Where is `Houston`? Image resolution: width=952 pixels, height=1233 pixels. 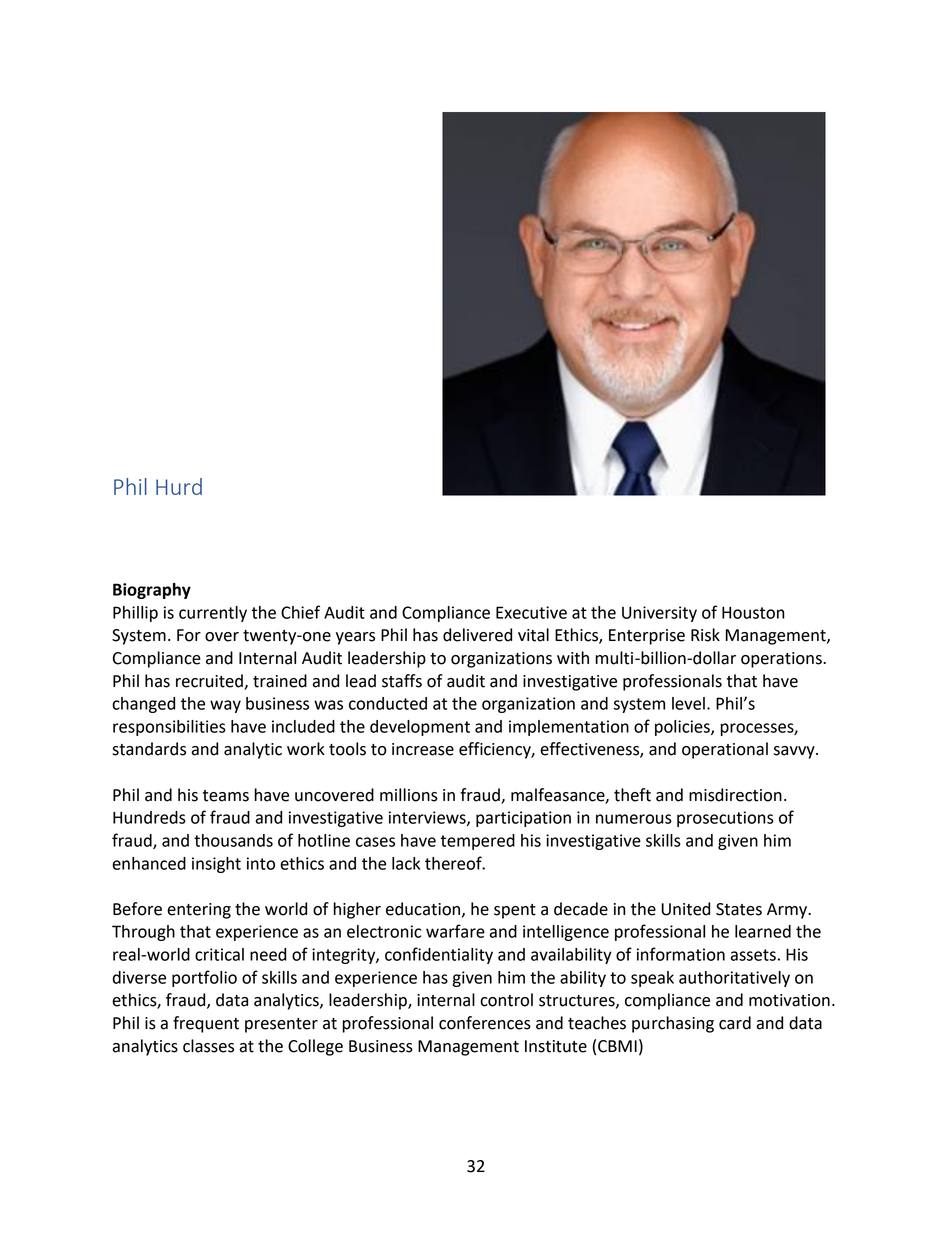 Houston is located at coordinates (753, 612).
